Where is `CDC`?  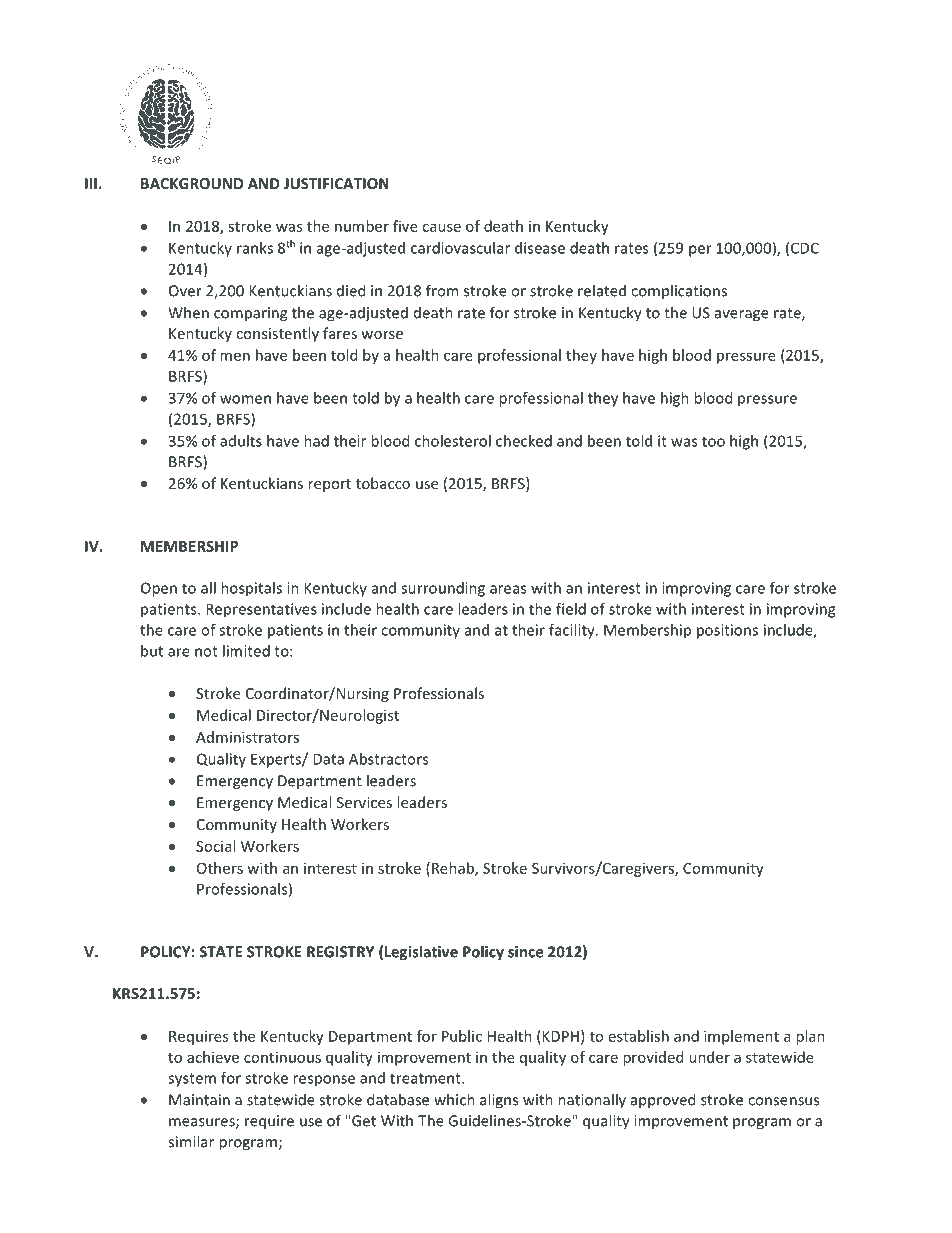
CDC is located at coordinates (805, 248).
